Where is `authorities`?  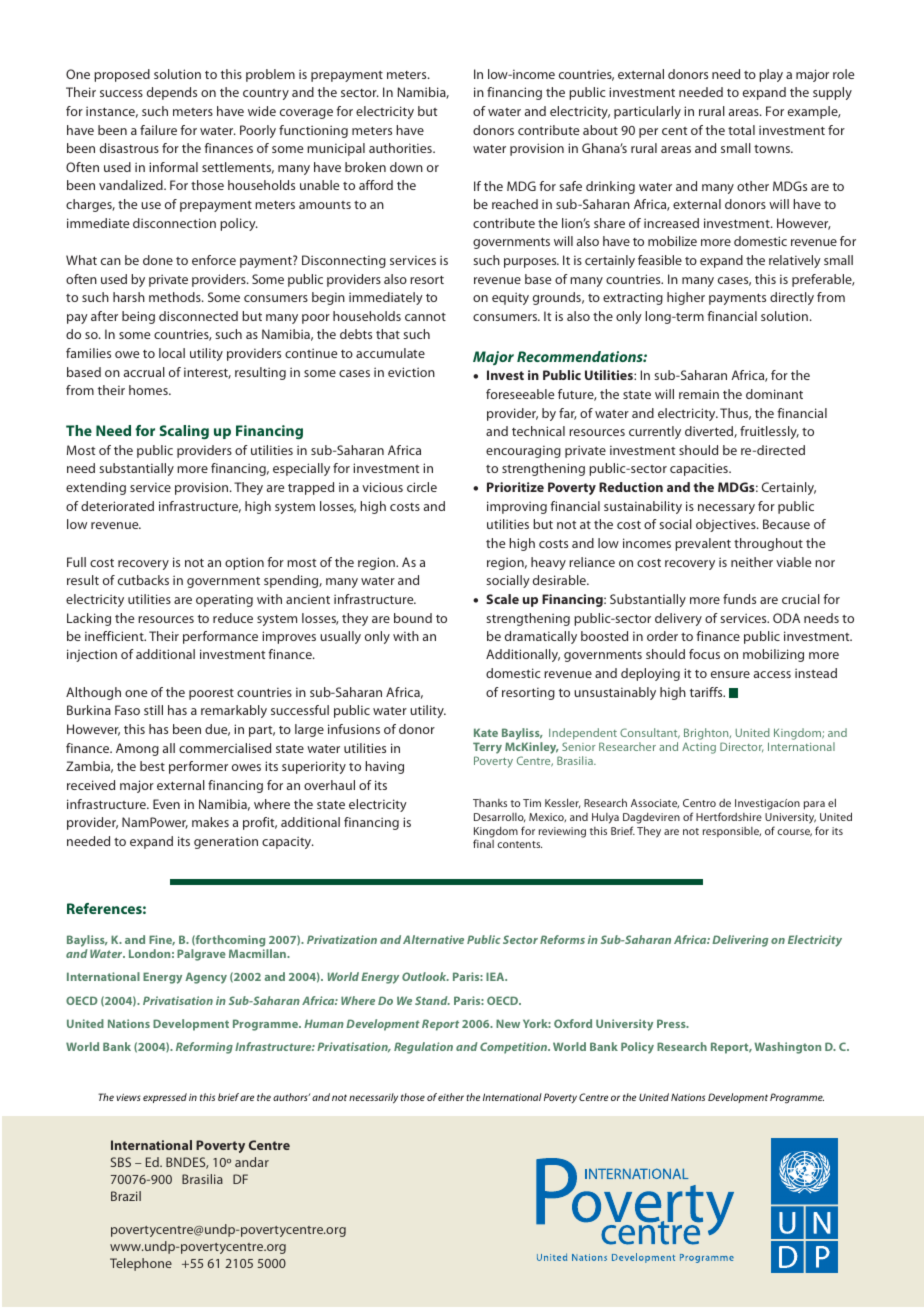
authorities is located at coordinates (401, 148).
